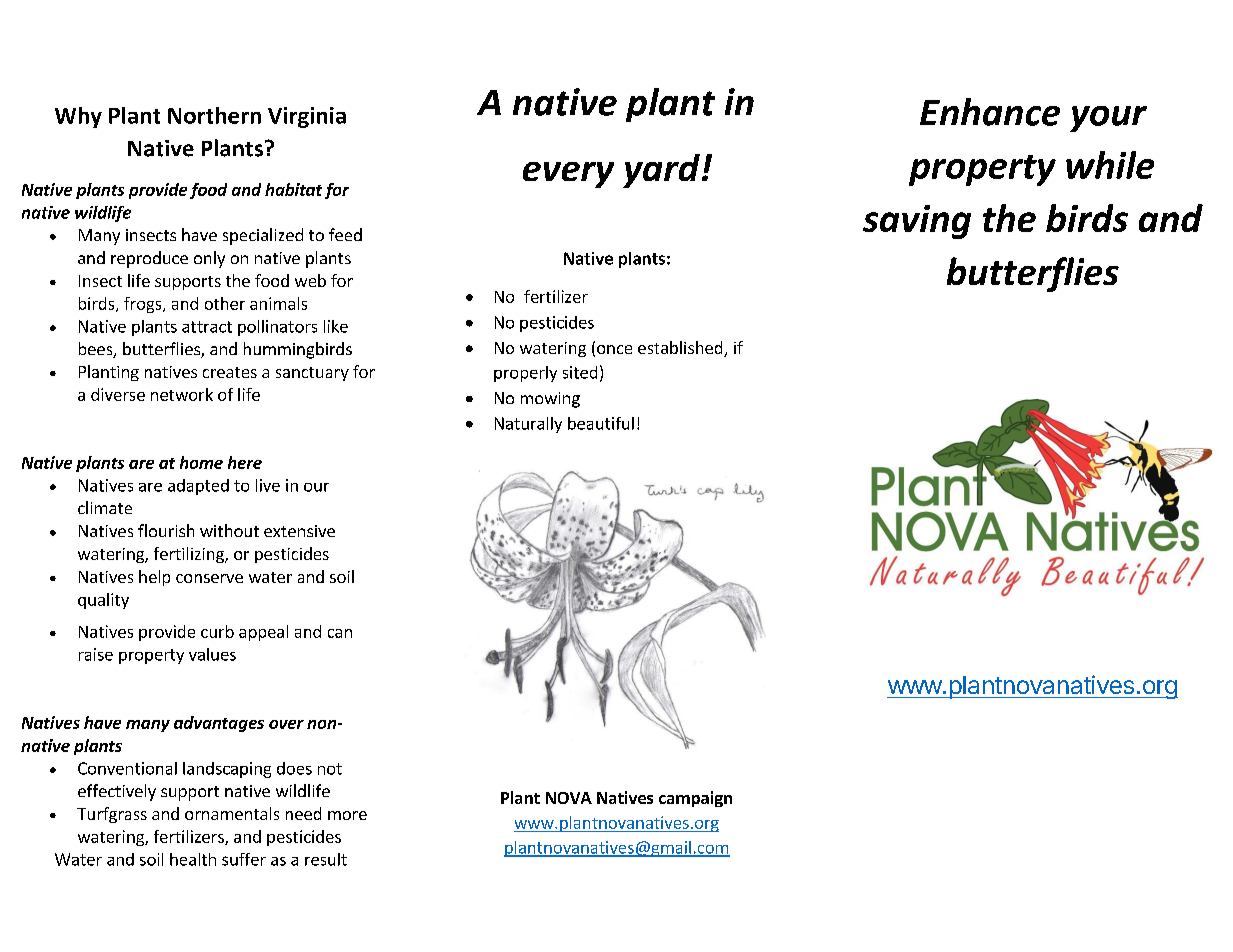 This page has width=1233, height=952. What do you see at coordinates (214, 115) in the page?
I see `Northern` at bounding box center [214, 115].
